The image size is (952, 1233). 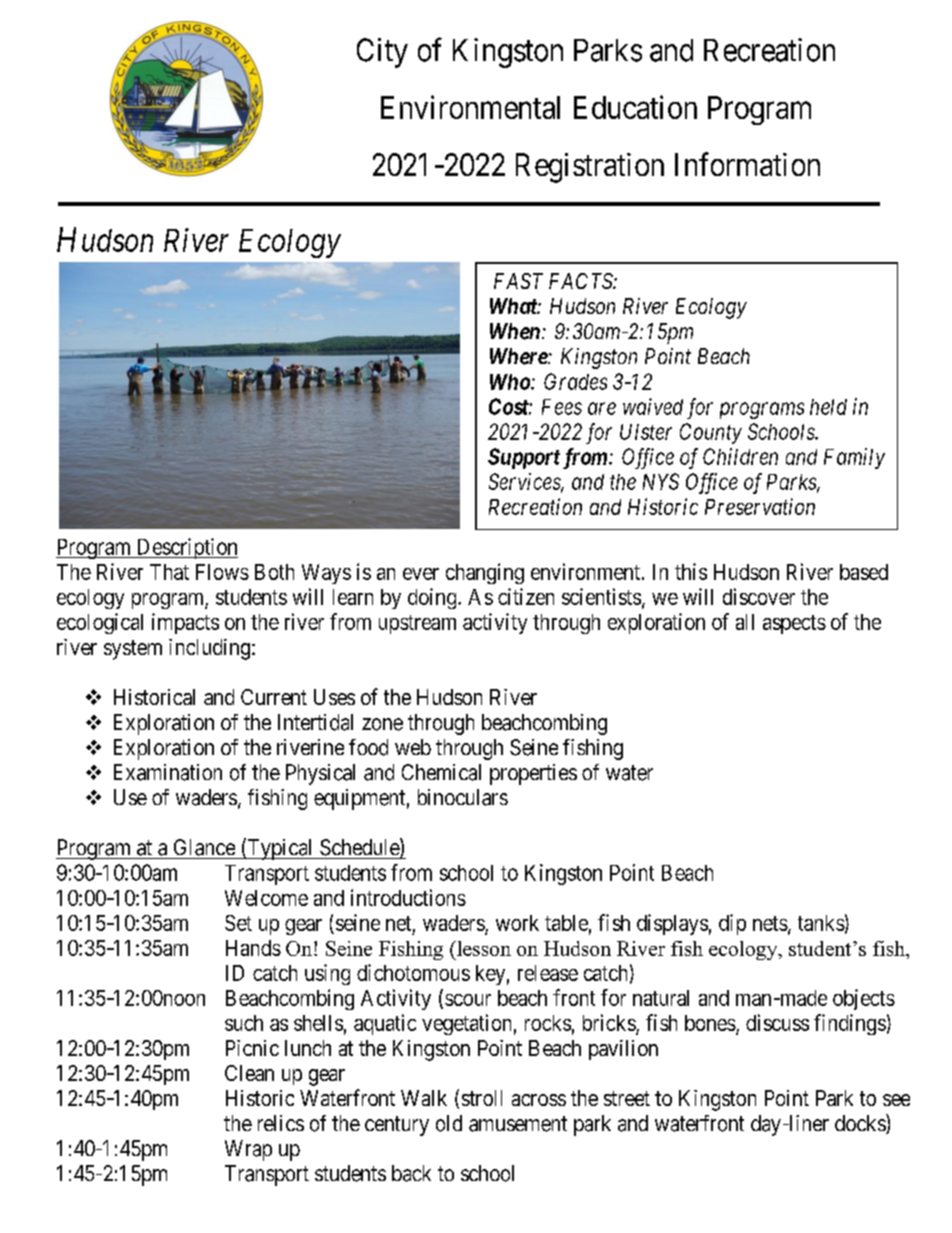 What do you see at coordinates (519, 356) in the image?
I see `Where` at bounding box center [519, 356].
